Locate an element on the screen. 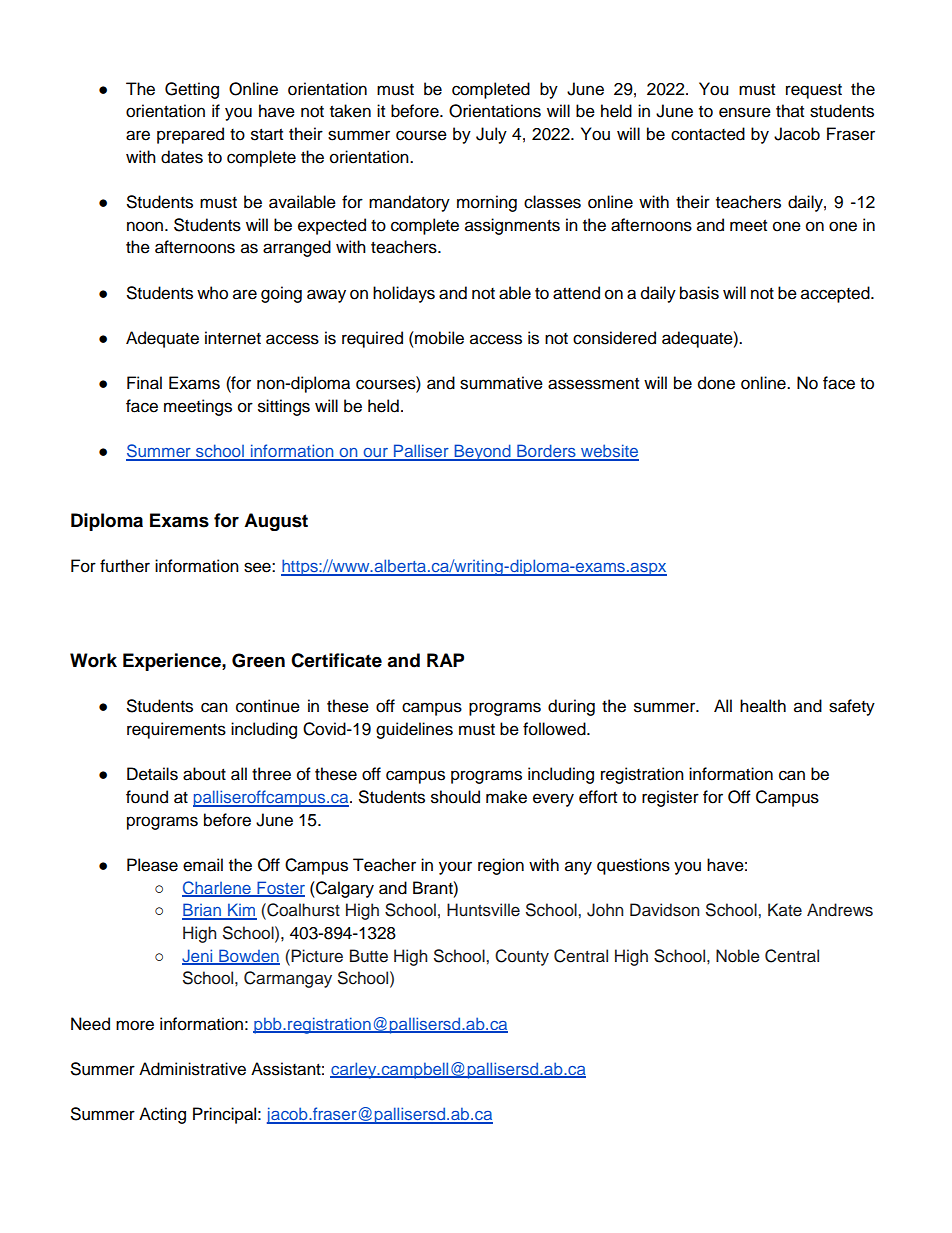 The height and width of the screenshot is (1233, 952). ensure is located at coordinates (745, 112).
